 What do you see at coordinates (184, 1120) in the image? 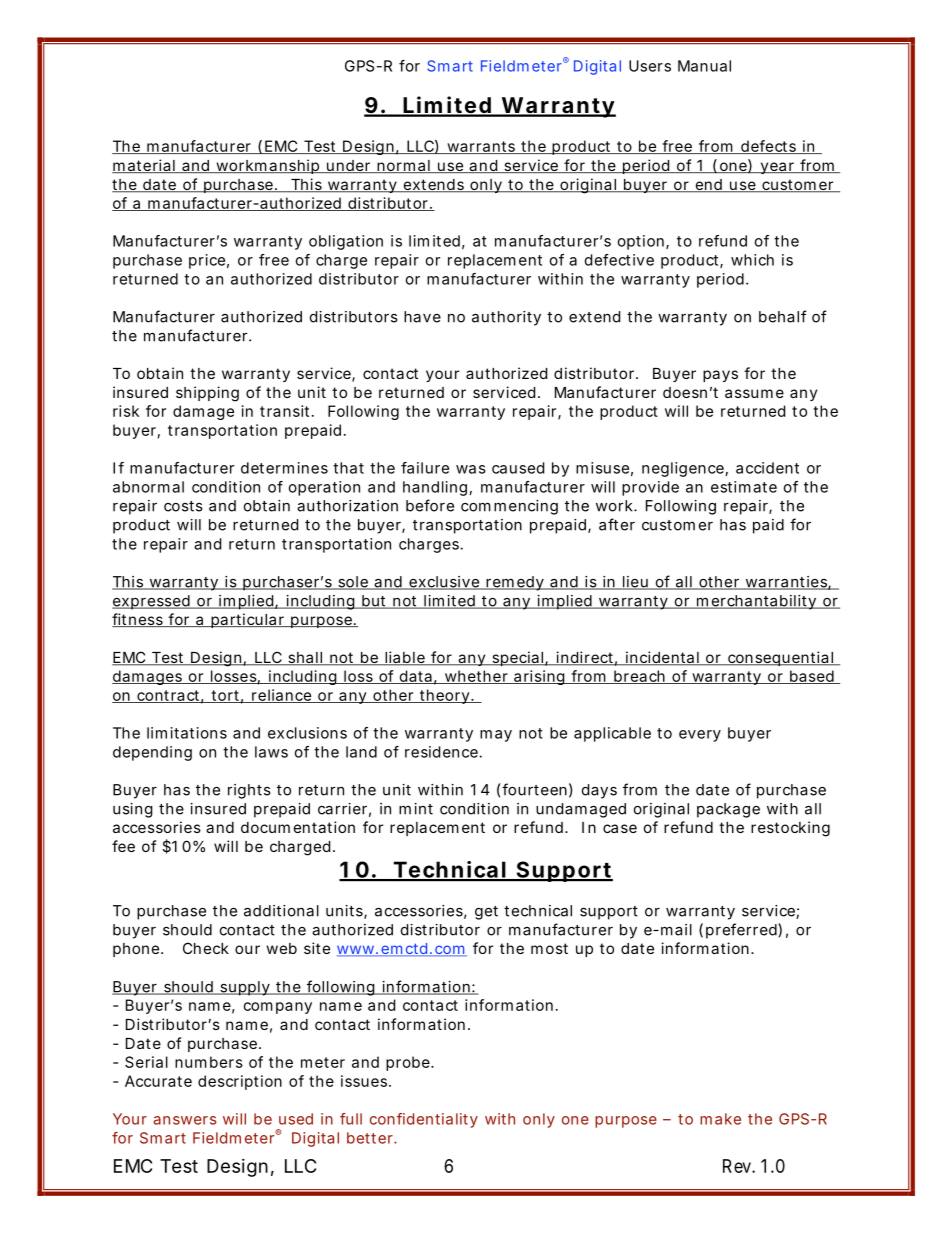
I see `answers` at bounding box center [184, 1120].
